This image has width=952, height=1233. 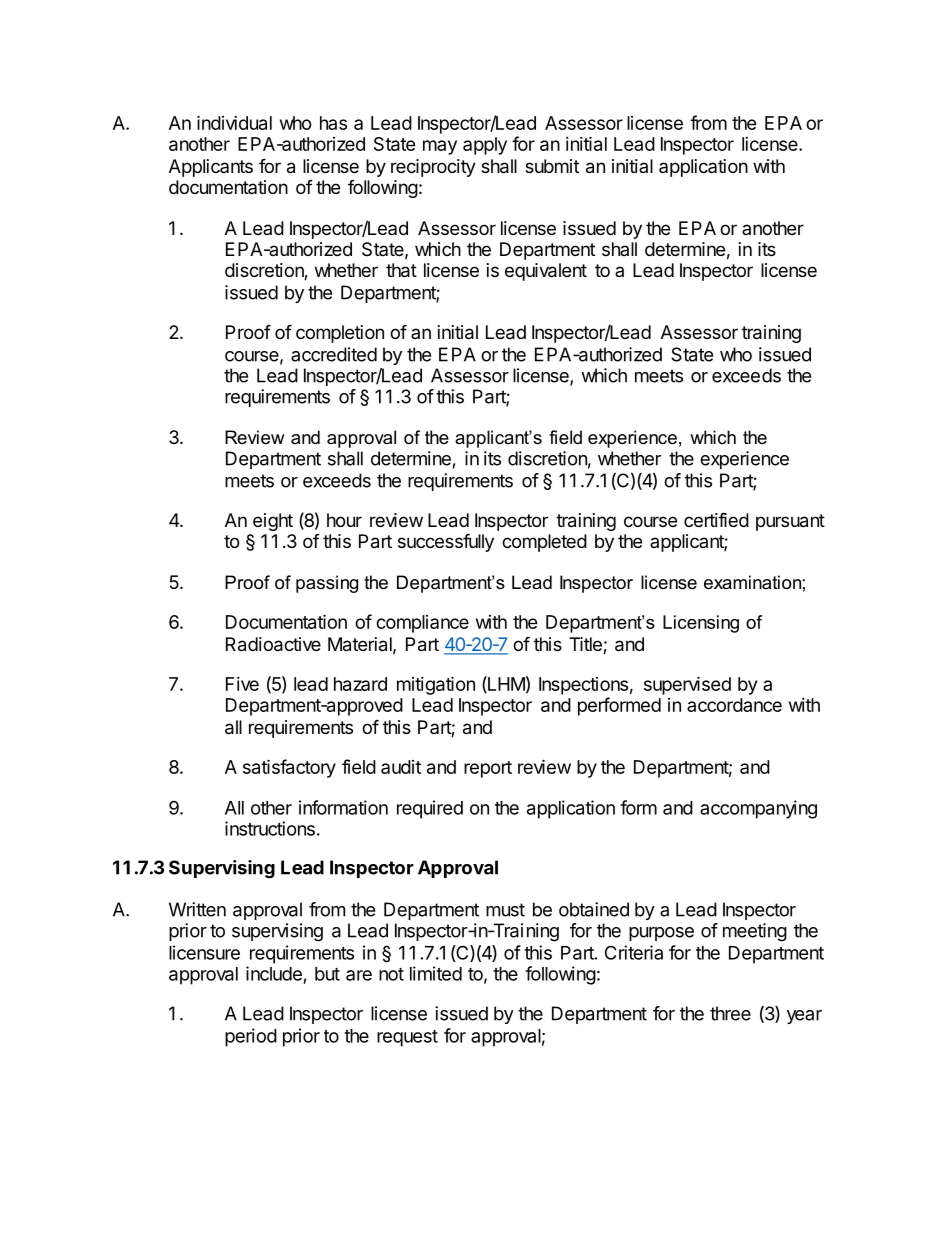 What do you see at coordinates (334, 354) in the image?
I see `accredited` at bounding box center [334, 354].
